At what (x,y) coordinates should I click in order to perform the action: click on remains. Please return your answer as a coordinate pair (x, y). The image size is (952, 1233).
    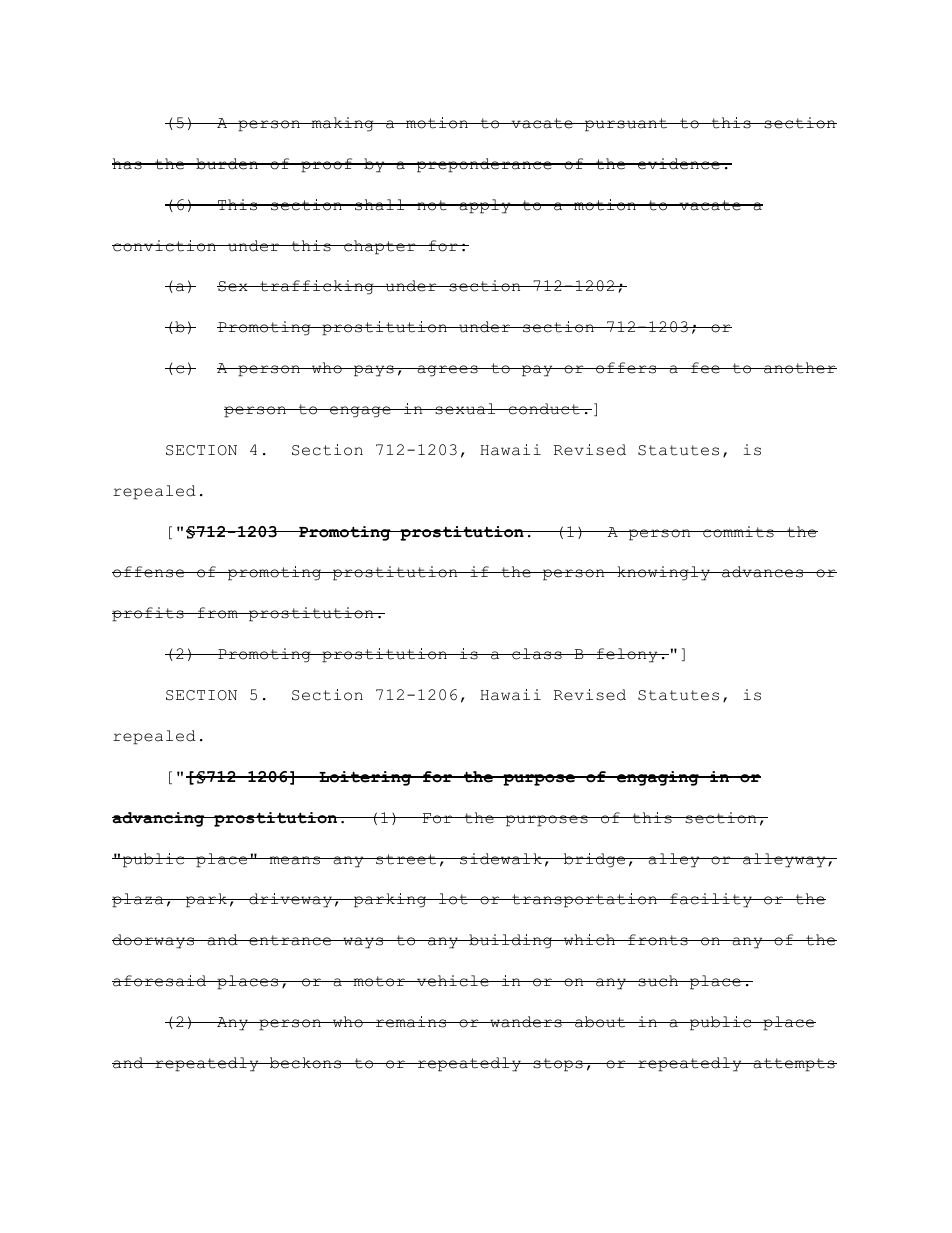
    Looking at the image, I should click on (411, 1022).
